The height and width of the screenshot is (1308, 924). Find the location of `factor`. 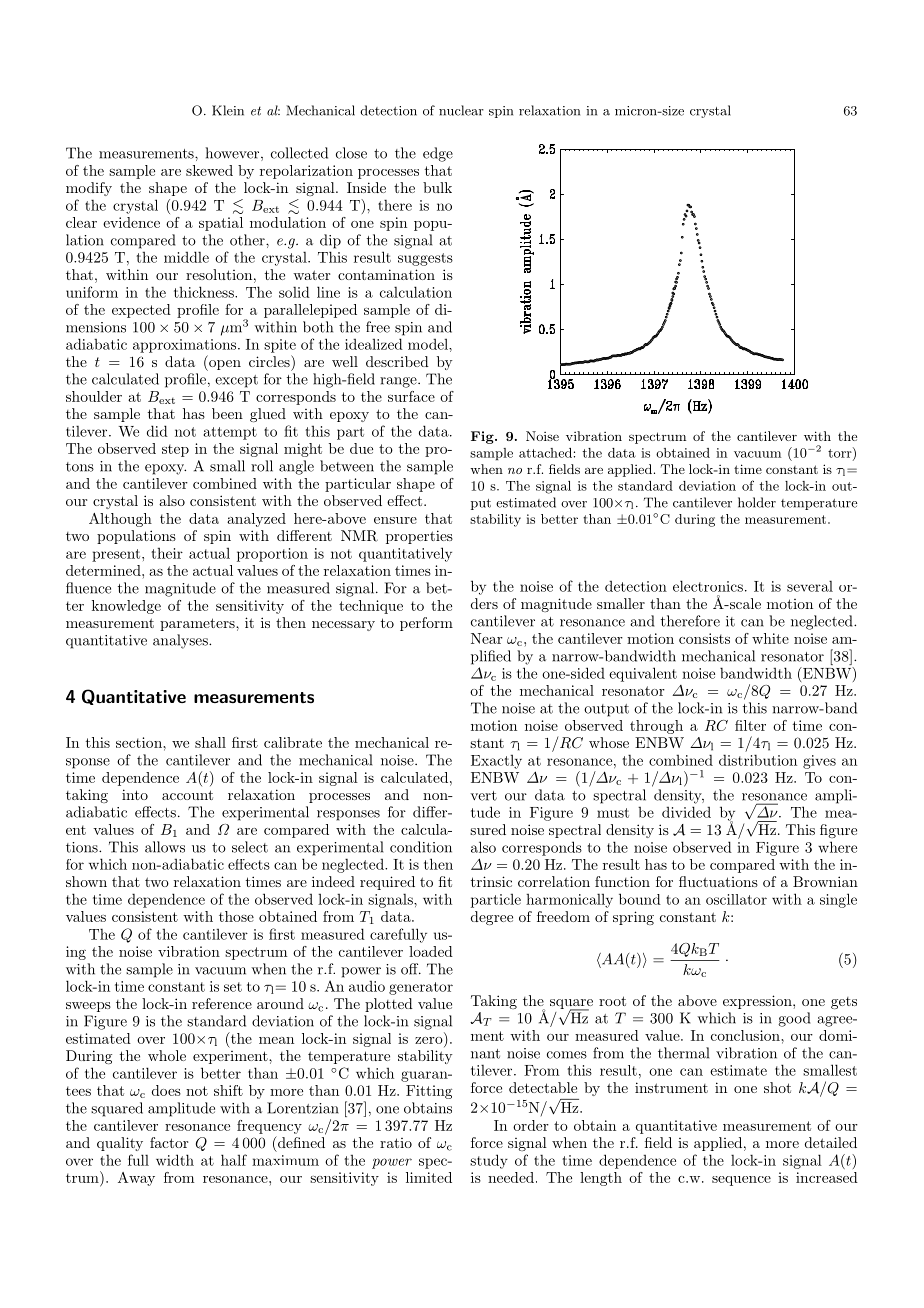

factor is located at coordinates (169, 1142).
